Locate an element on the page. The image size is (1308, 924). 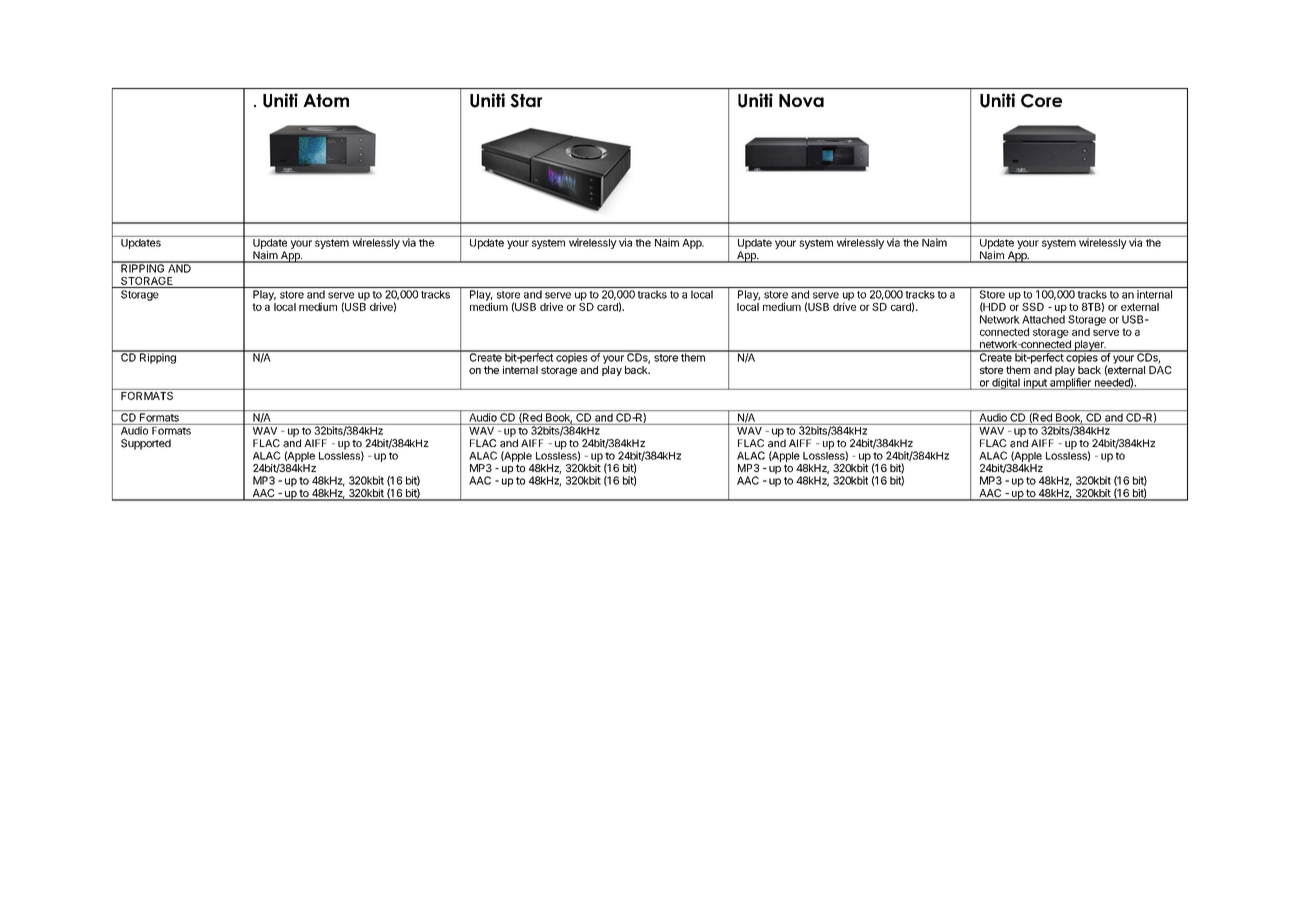
Attached is located at coordinates (1043, 319).
